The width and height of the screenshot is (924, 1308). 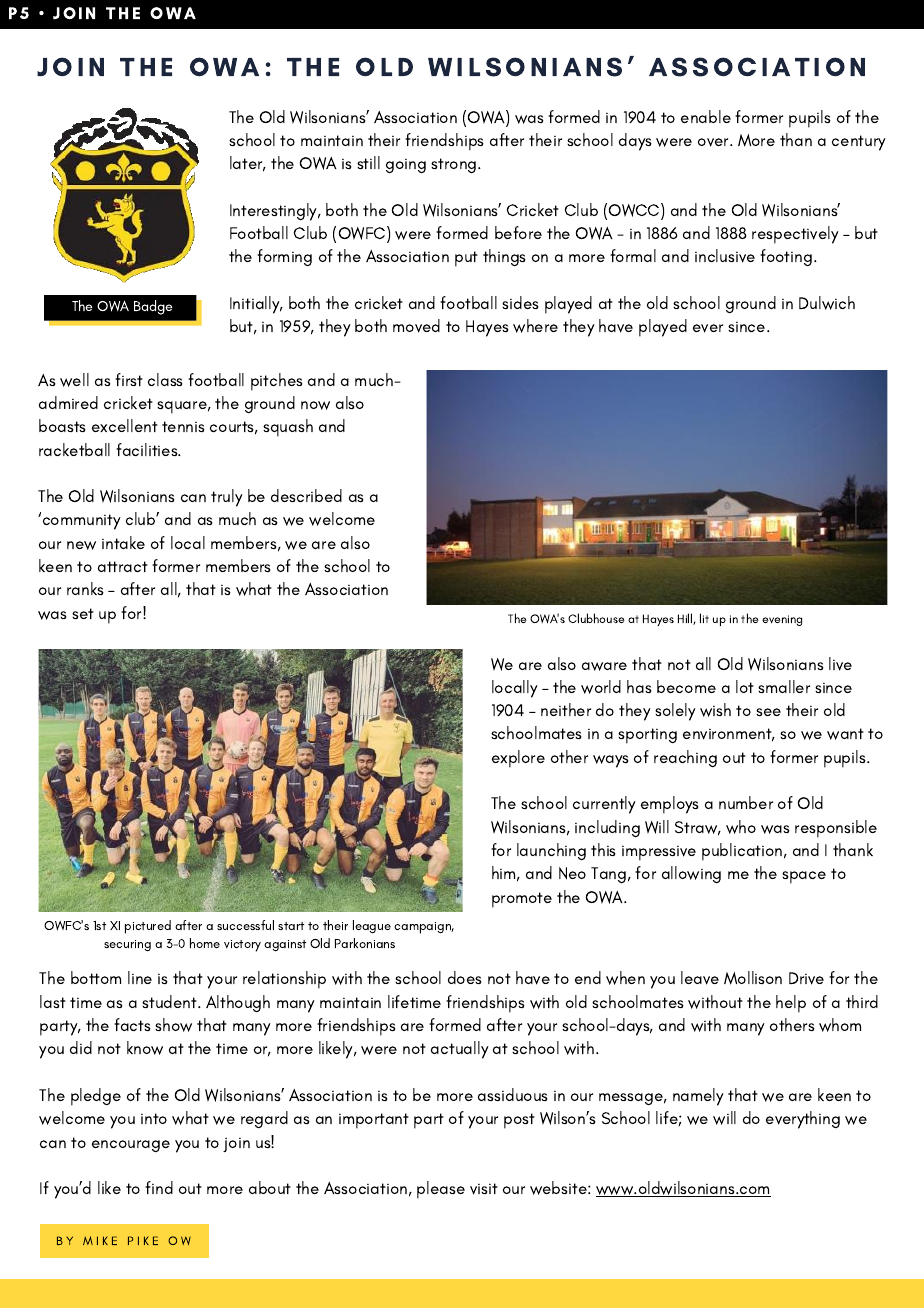 I want to click on strong, so click(x=455, y=165).
